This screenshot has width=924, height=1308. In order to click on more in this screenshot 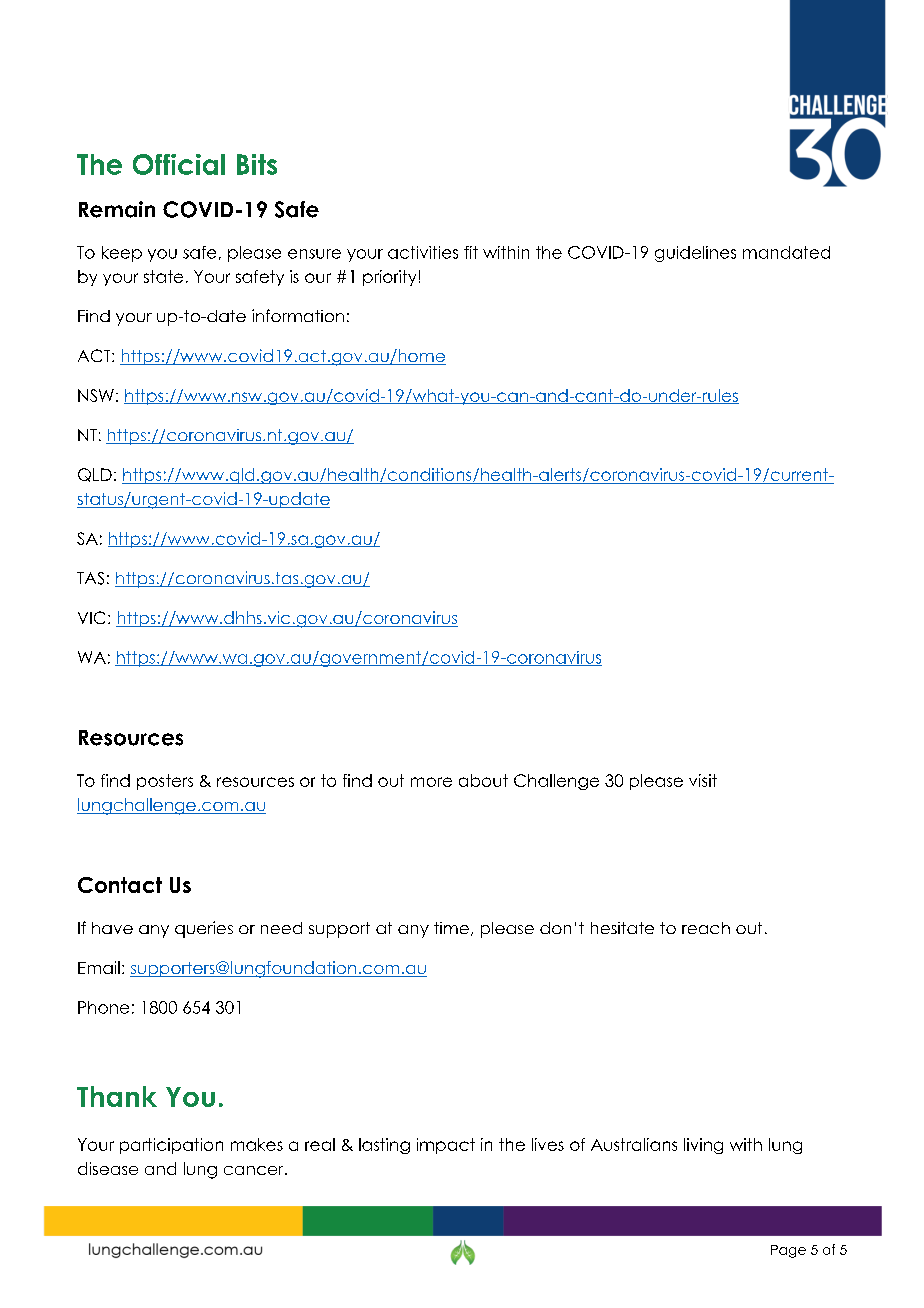, I will do `click(431, 782)`.
